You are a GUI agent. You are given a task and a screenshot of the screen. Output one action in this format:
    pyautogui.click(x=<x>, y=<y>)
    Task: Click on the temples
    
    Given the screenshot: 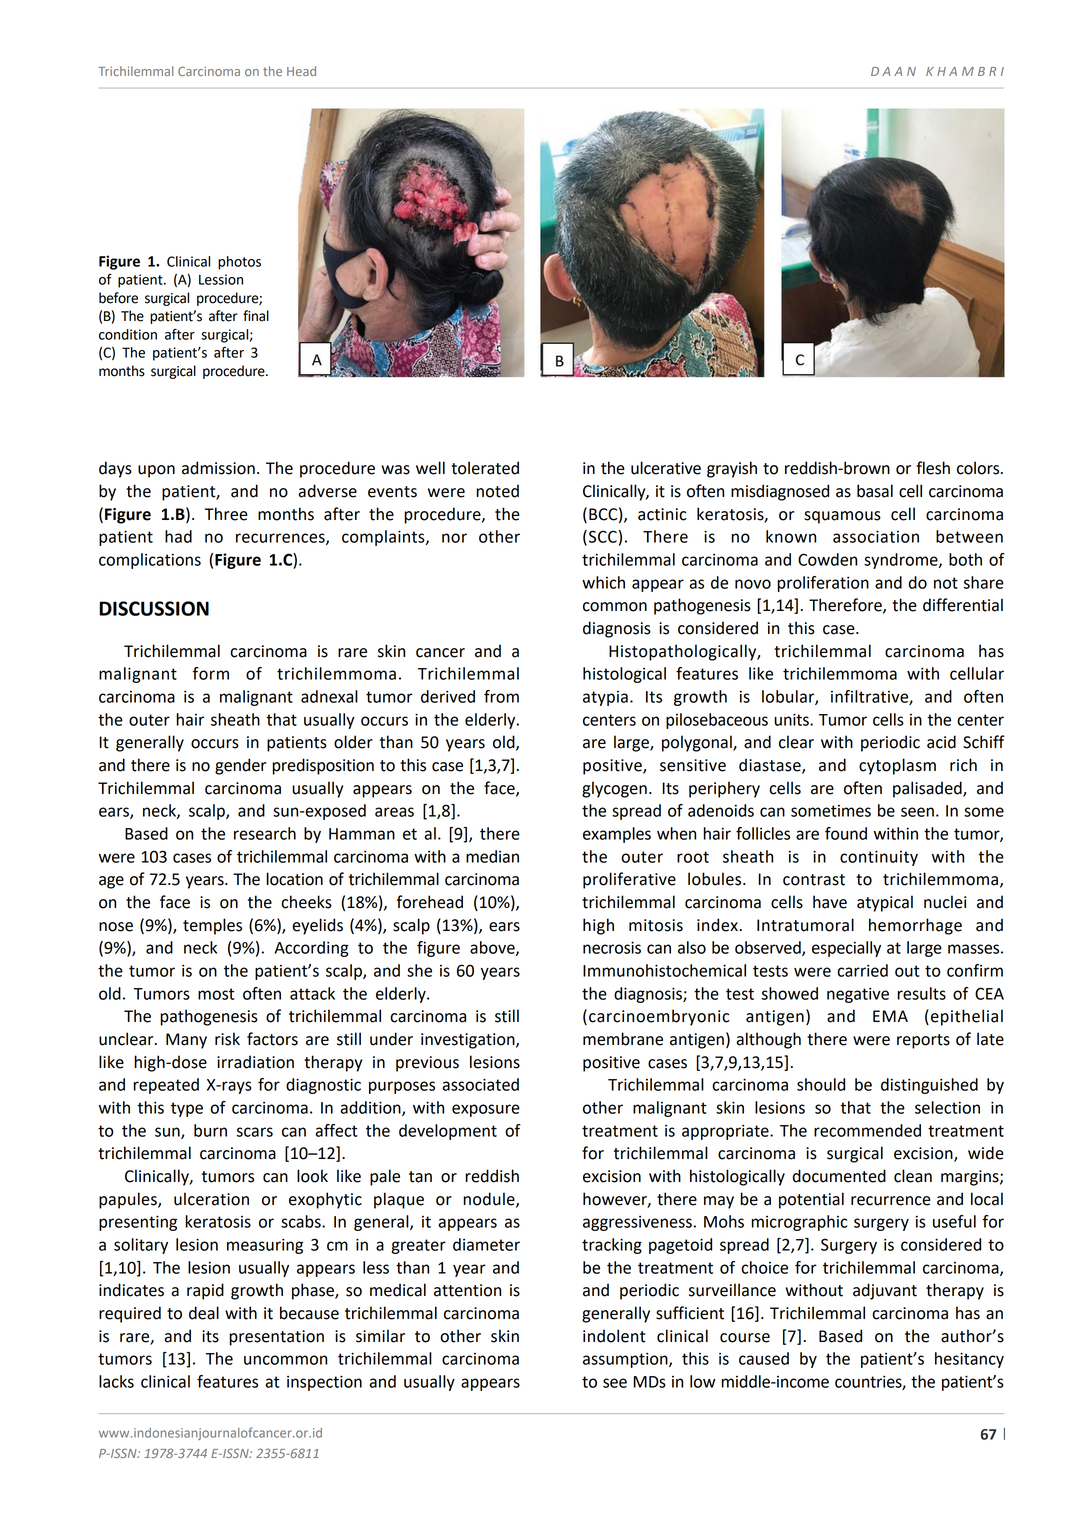 What is the action you would take?
    pyautogui.click(x=212, y=926)
